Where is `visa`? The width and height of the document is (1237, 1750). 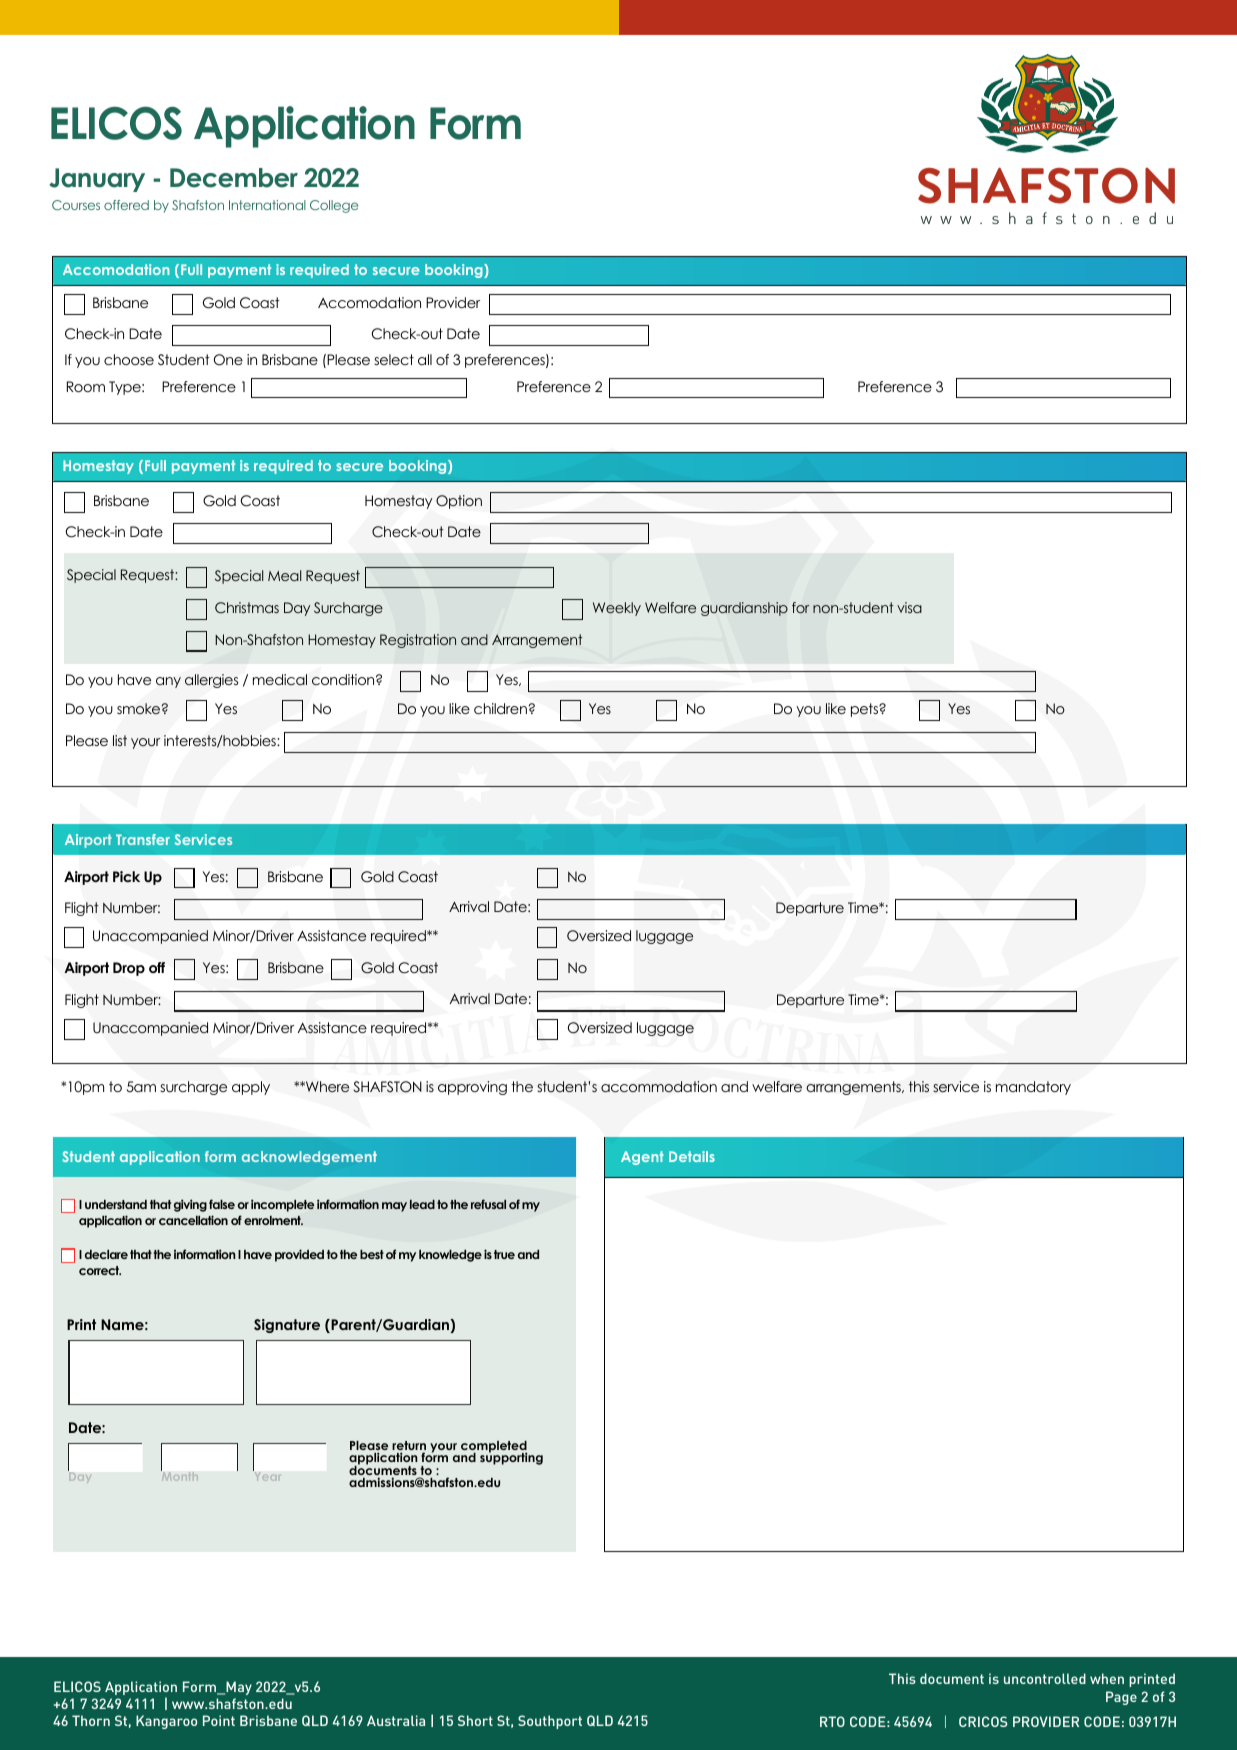
visa is located at coordinates (909, 607).
